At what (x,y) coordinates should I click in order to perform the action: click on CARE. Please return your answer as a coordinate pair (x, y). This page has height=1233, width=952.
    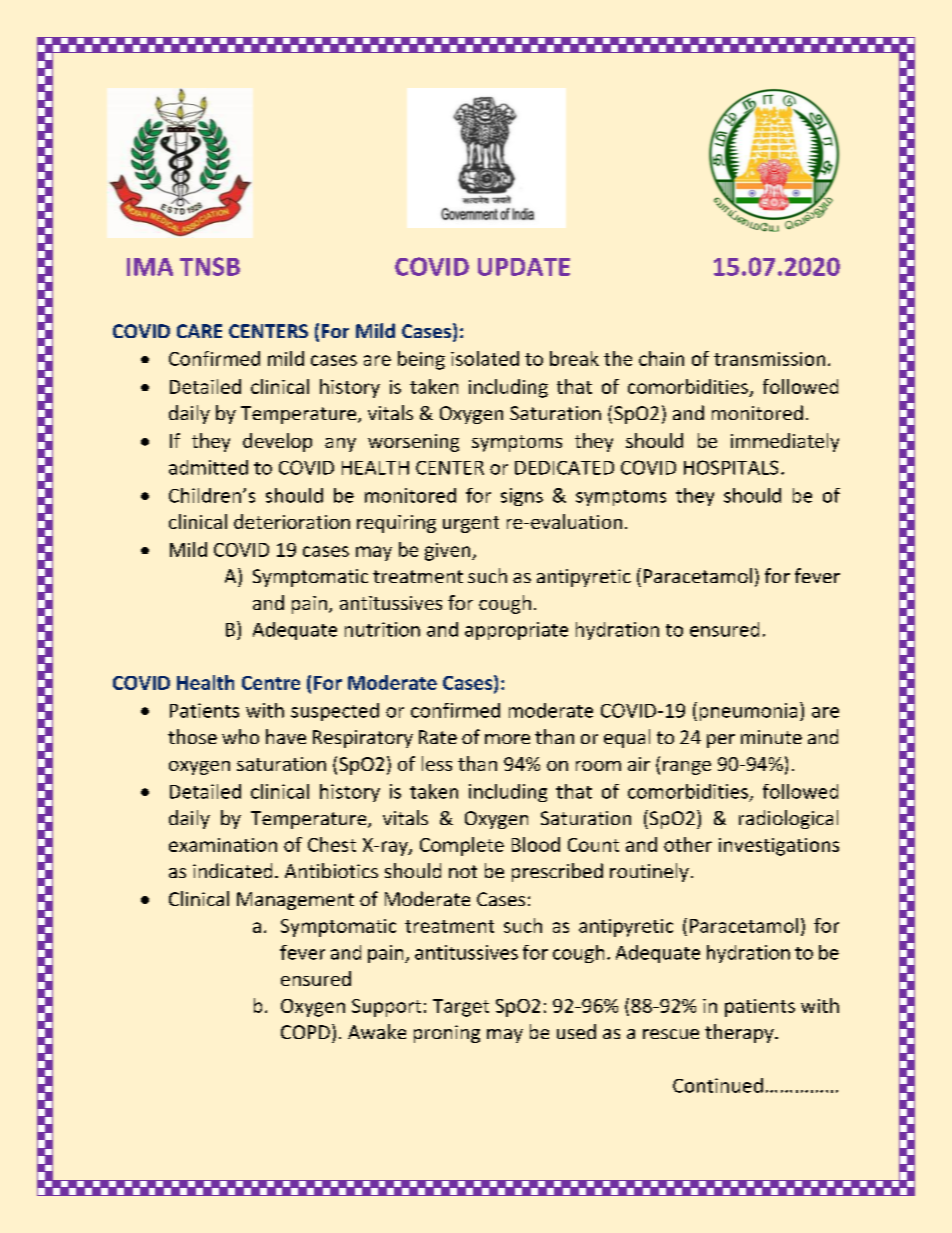
    Looking at the image, I should click on (199, 331).
